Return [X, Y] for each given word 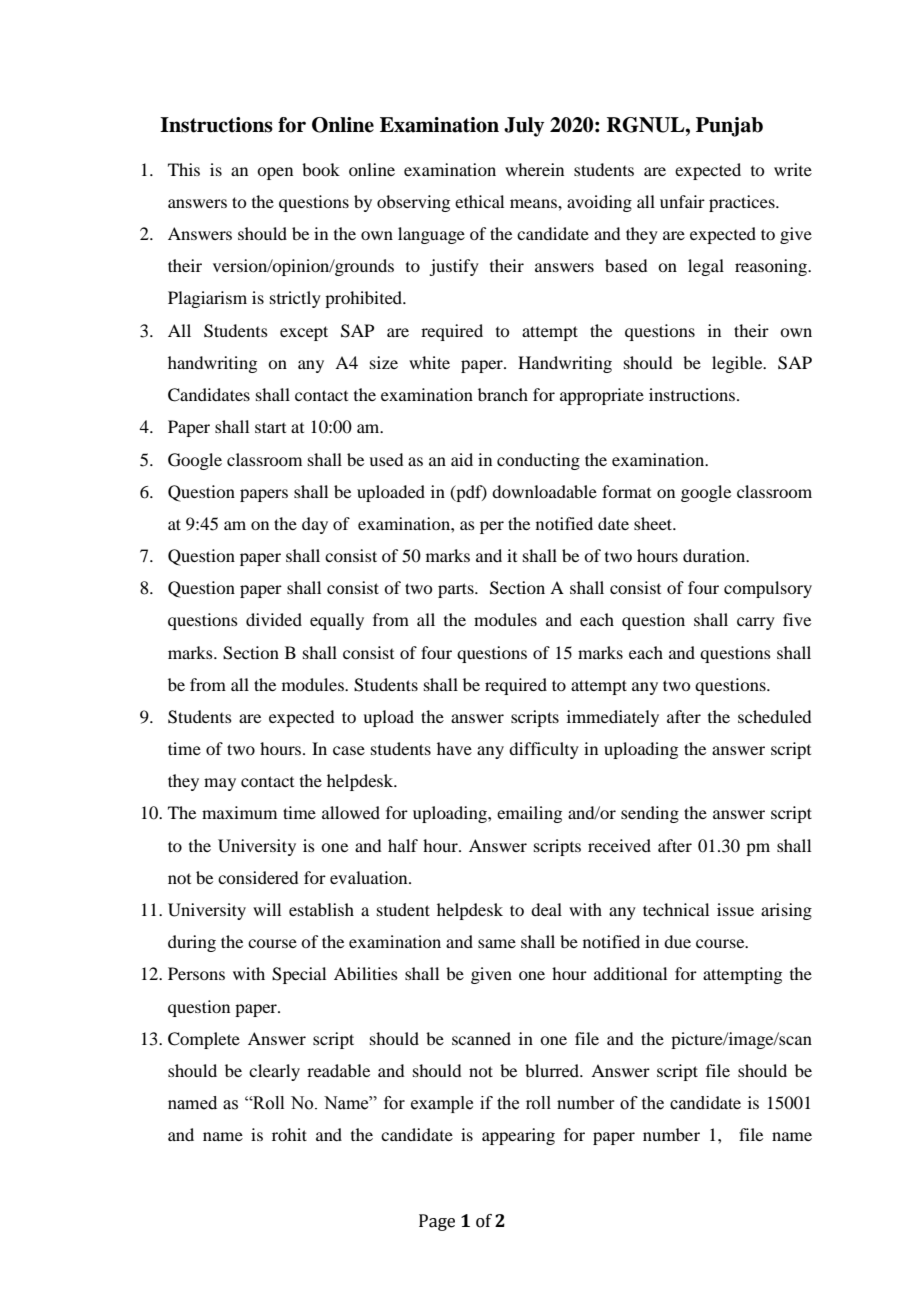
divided [274, 619]
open [275, 173]
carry [756, 623]
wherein [534, 169]
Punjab [729, 127]
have [454, 748]
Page [437, 1222]
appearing [518, 1136]
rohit [289, 1134]
